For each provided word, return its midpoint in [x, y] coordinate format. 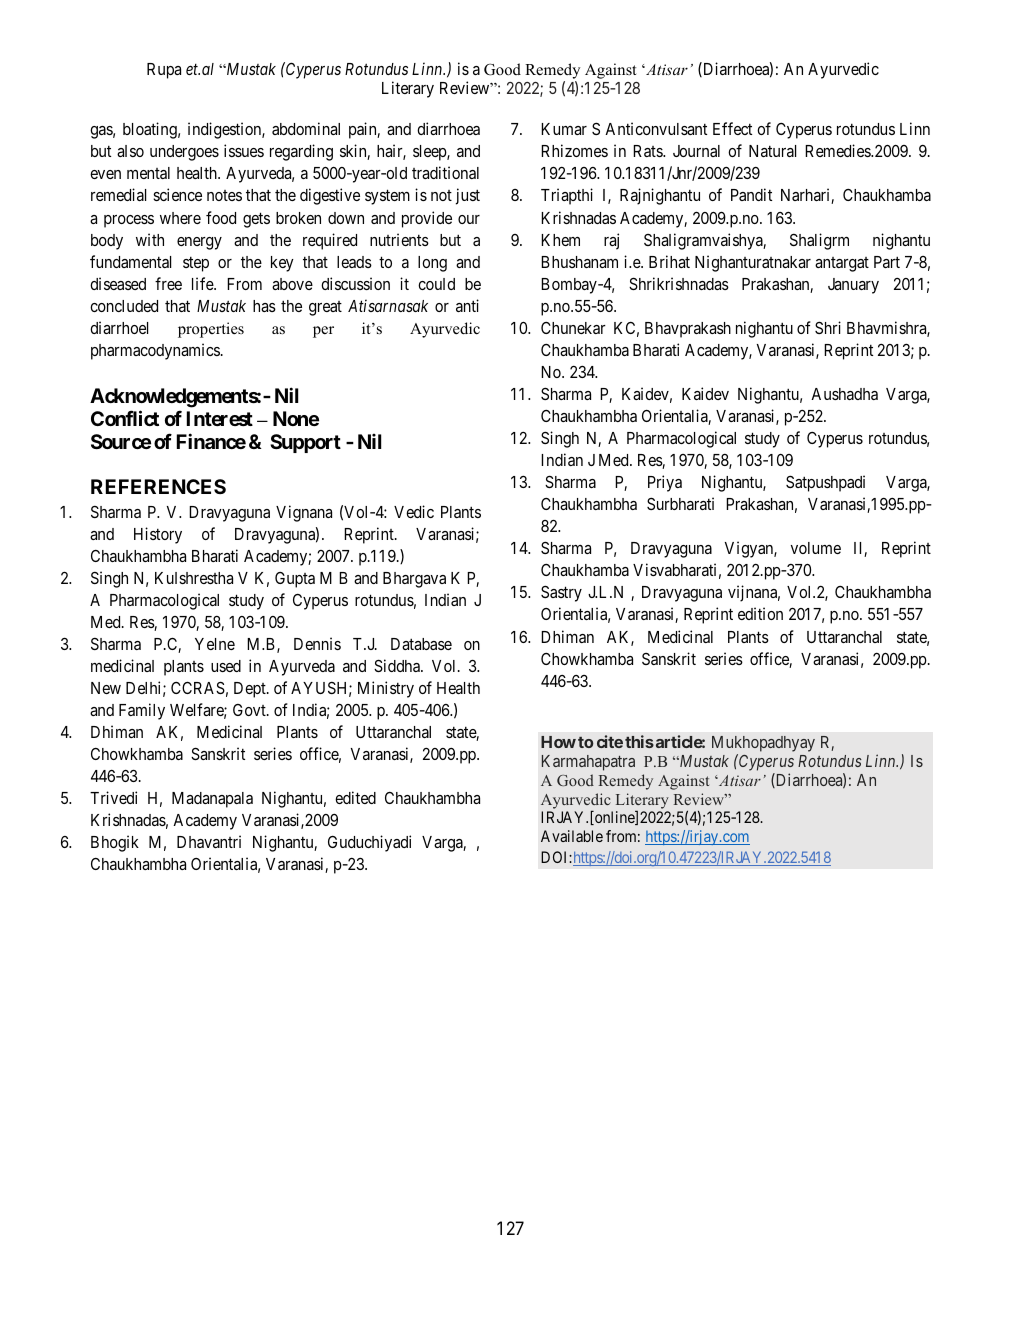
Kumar [564, 129]
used [226, 666]
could [436, 284]
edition [760, 613]
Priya [665, 483]
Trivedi [113, 797]
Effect [732, 128]
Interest [220, 418]
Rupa [164, 71]
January [853, 286]
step [196, 264]
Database [421, 644]
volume [816, 548]
